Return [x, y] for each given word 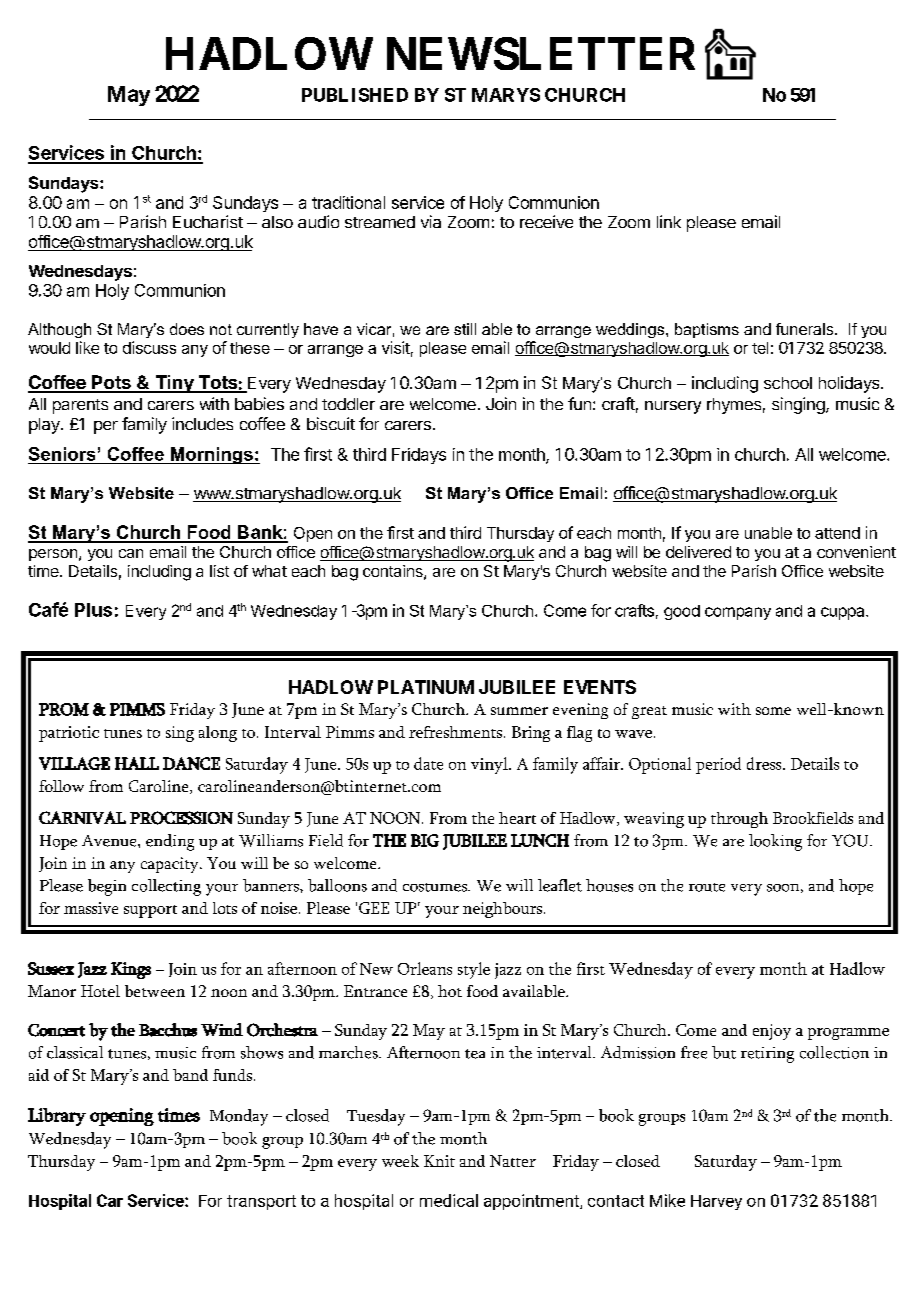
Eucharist [208, 221]
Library [57, 1117]
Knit [439, 1161]
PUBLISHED [355, 95]
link [669, 221]
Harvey [716, 1202]
